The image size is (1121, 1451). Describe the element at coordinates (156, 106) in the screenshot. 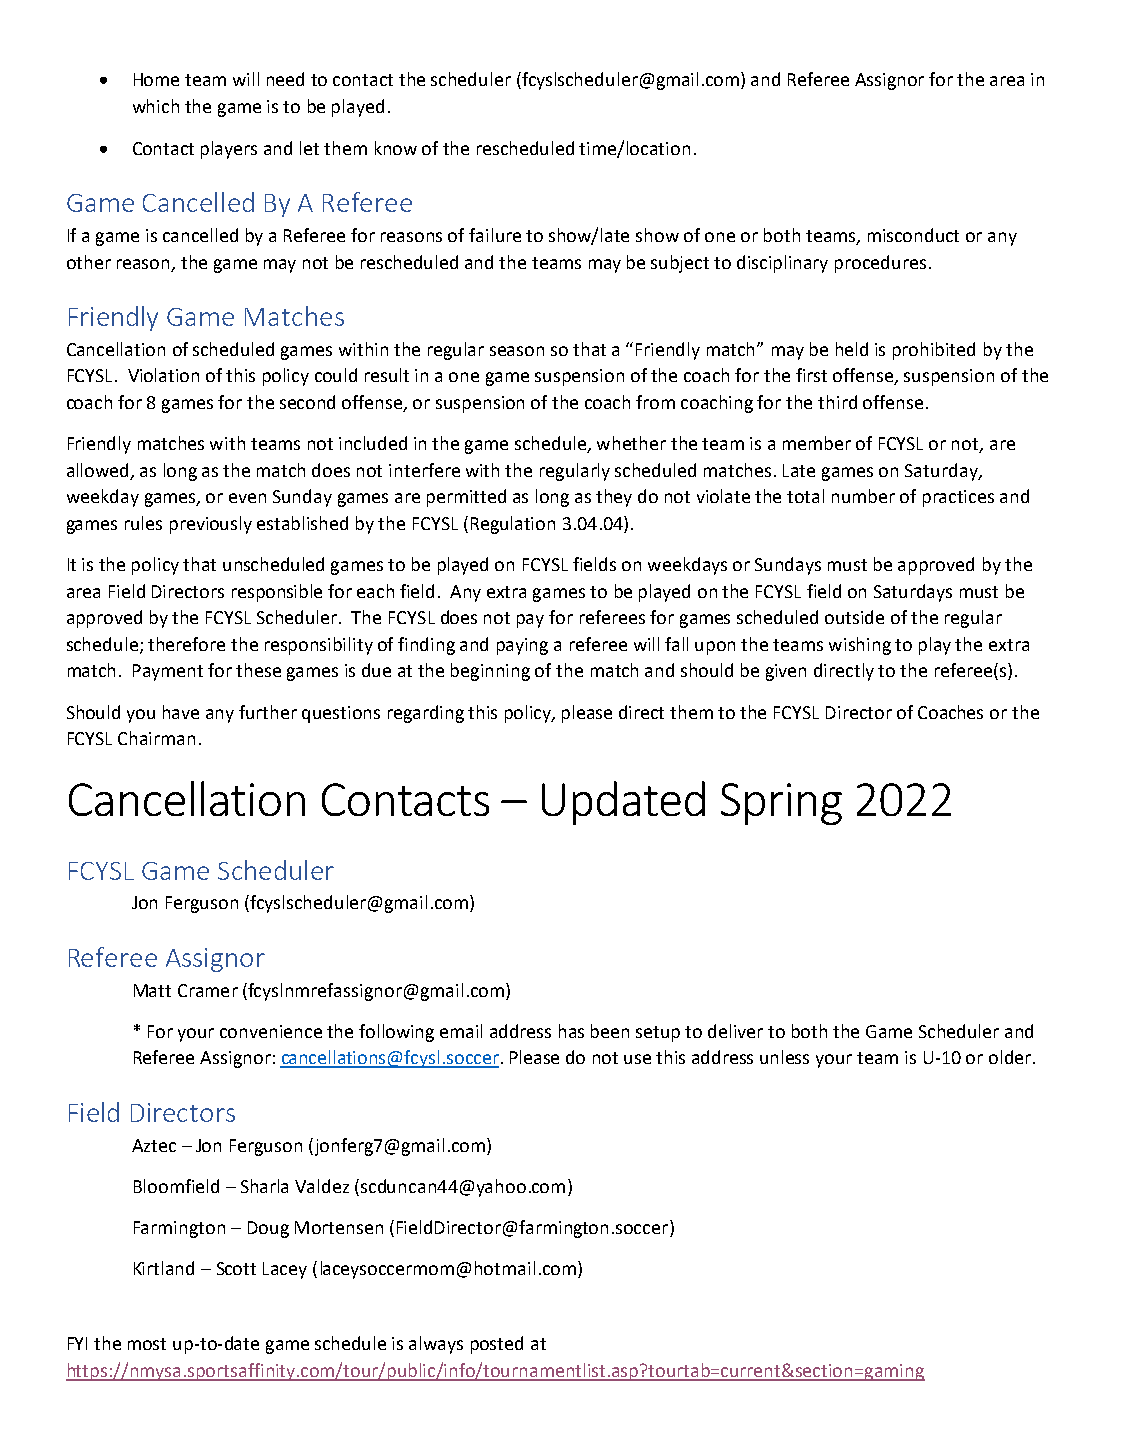

I see `which` at that location.
